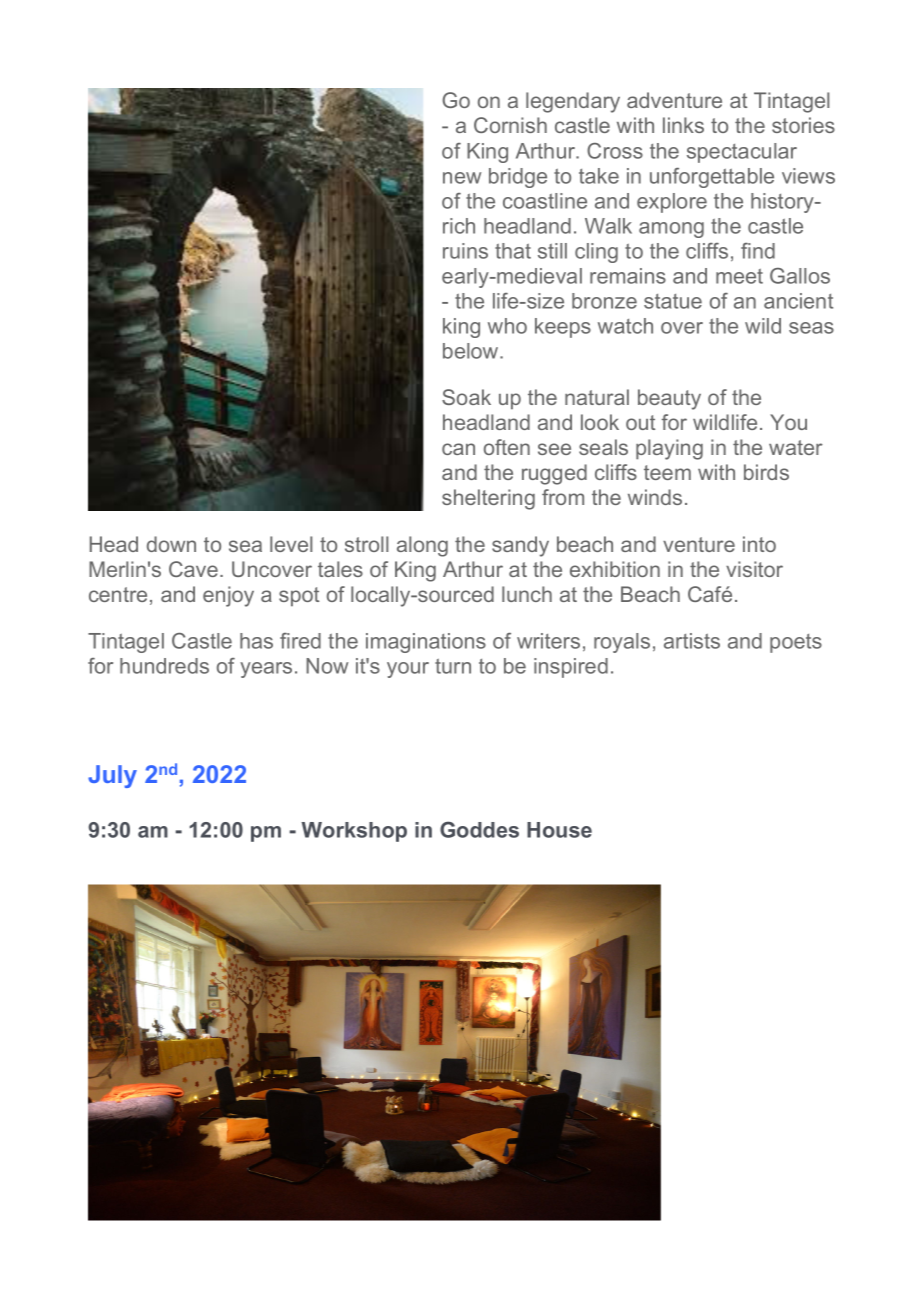  What do you see at coordinates (683, 125) in the page?
I see `links` at bounding box center [683, 125].
